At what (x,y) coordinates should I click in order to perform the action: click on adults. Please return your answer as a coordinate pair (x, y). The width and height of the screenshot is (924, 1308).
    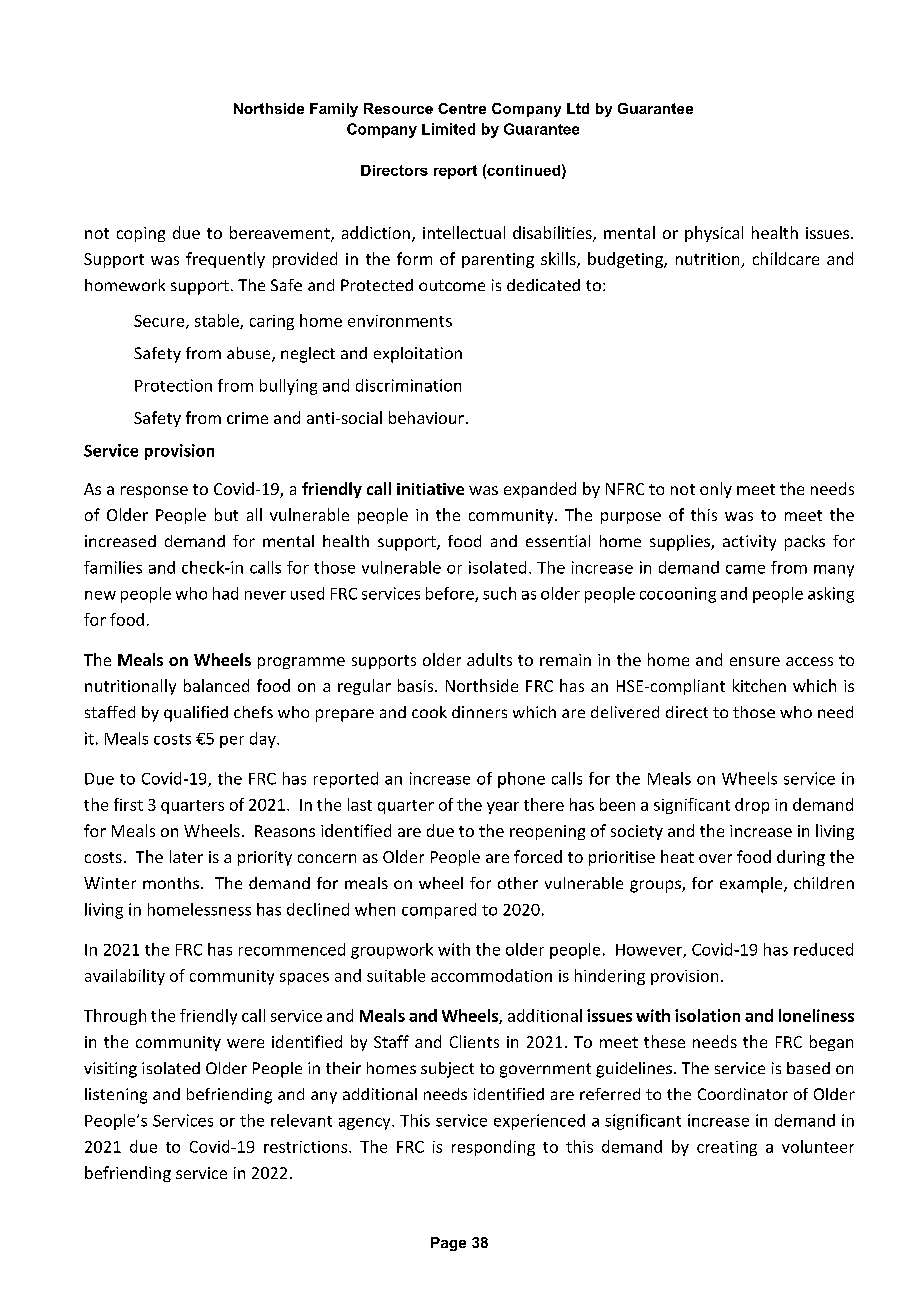
    Looking at the image, I should click on (489, 659).
